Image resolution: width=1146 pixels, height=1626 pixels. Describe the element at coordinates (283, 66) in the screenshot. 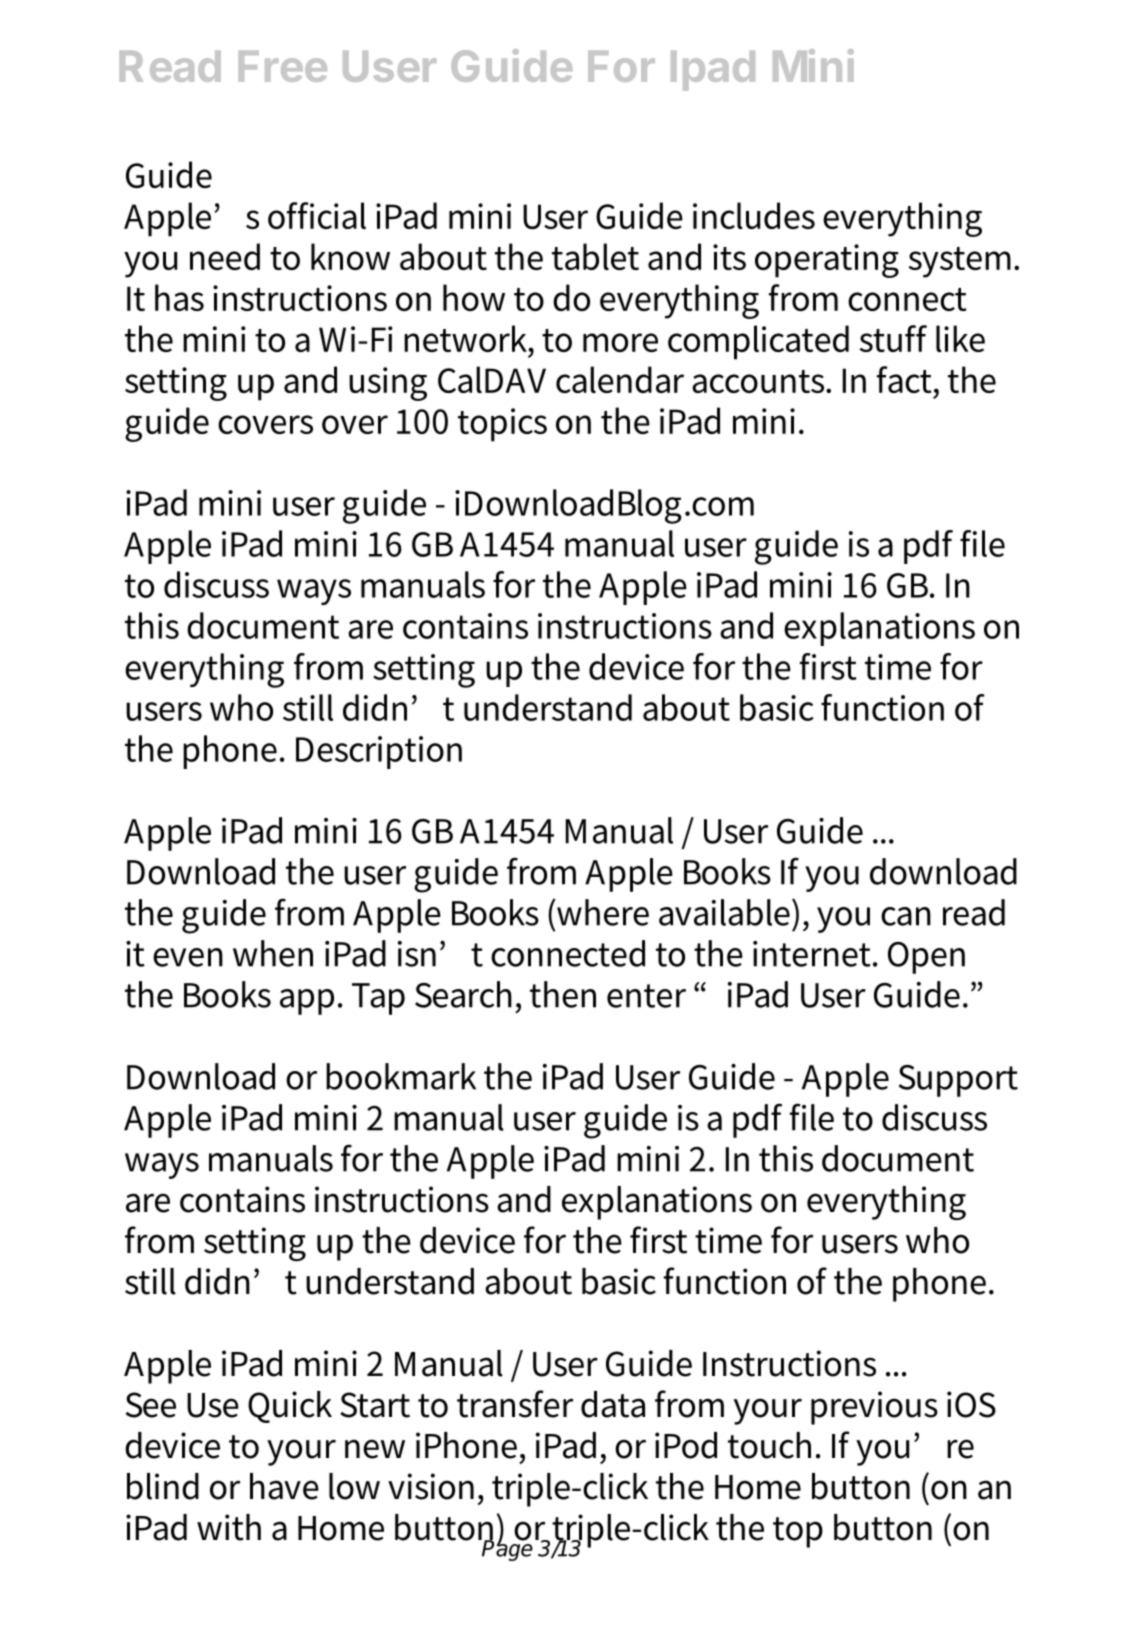

I see `Free` at that location.
